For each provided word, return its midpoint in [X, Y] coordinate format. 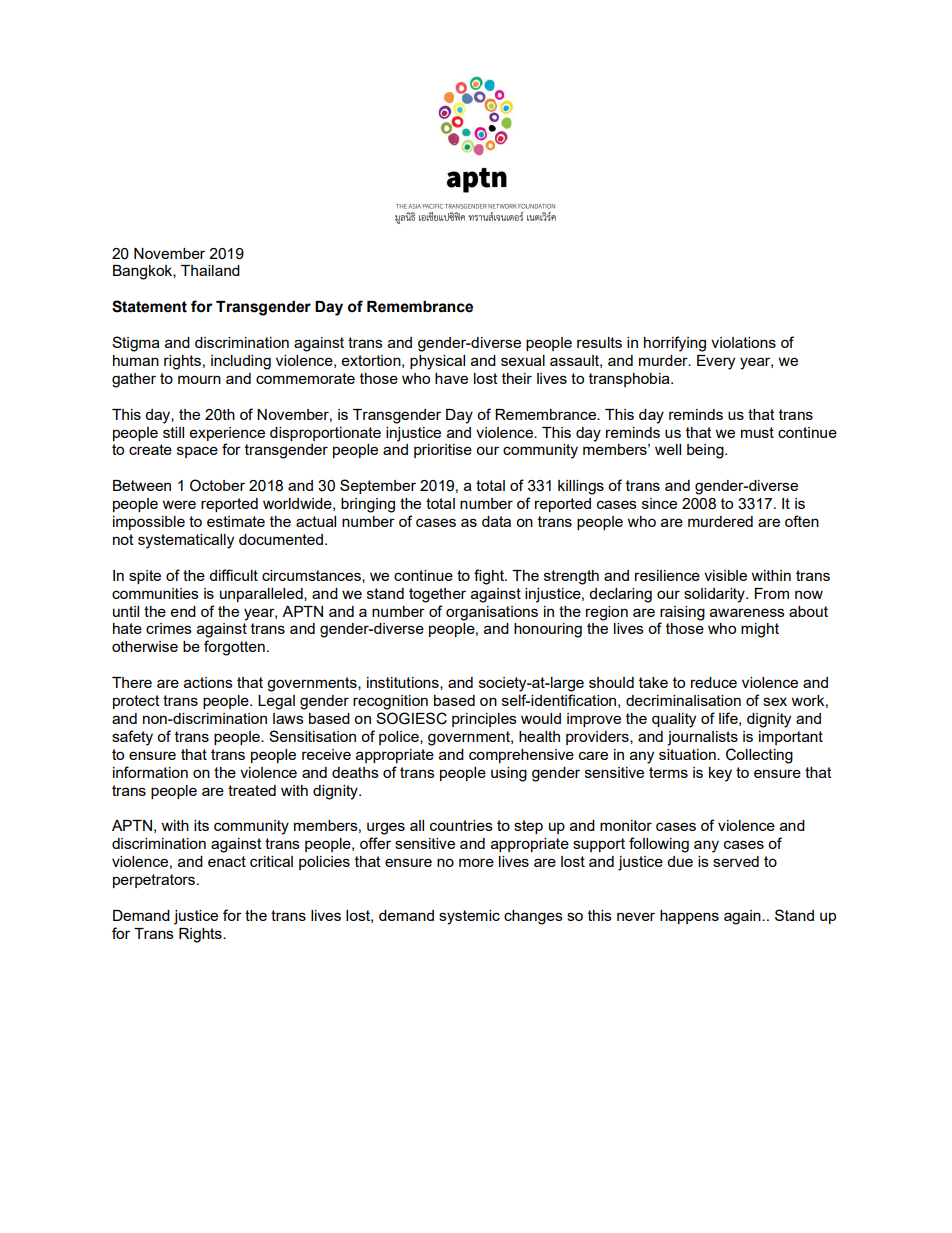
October [217, 485]
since [659, 503]
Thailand [210, 270]
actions [208, 682]
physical [437, 362]
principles [484, 720]
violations [743, 342]
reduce [714, 682]
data [496, 521]
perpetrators [154, 881]
